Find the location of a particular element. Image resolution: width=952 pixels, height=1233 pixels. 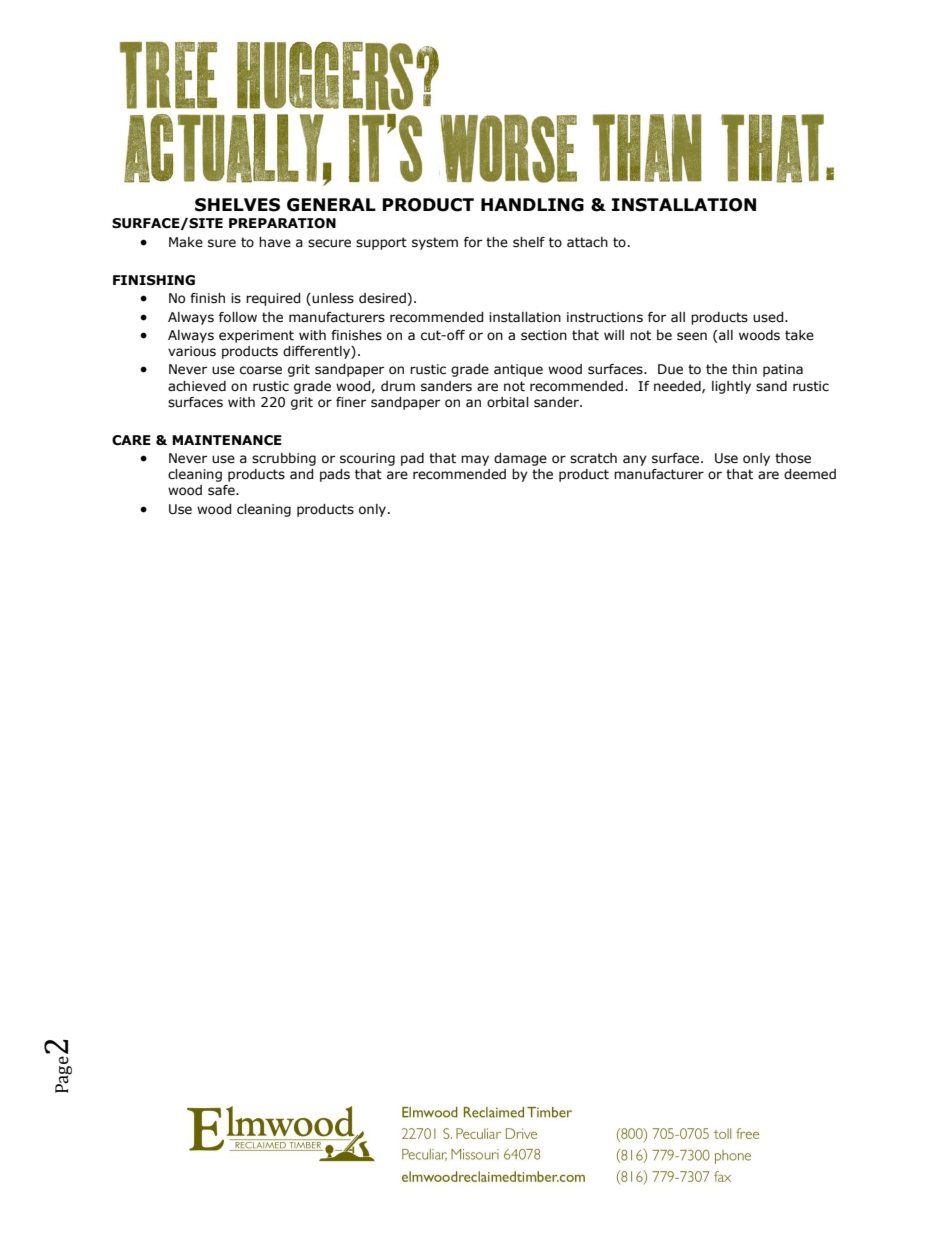

required is located at coordinates (273, 299).
